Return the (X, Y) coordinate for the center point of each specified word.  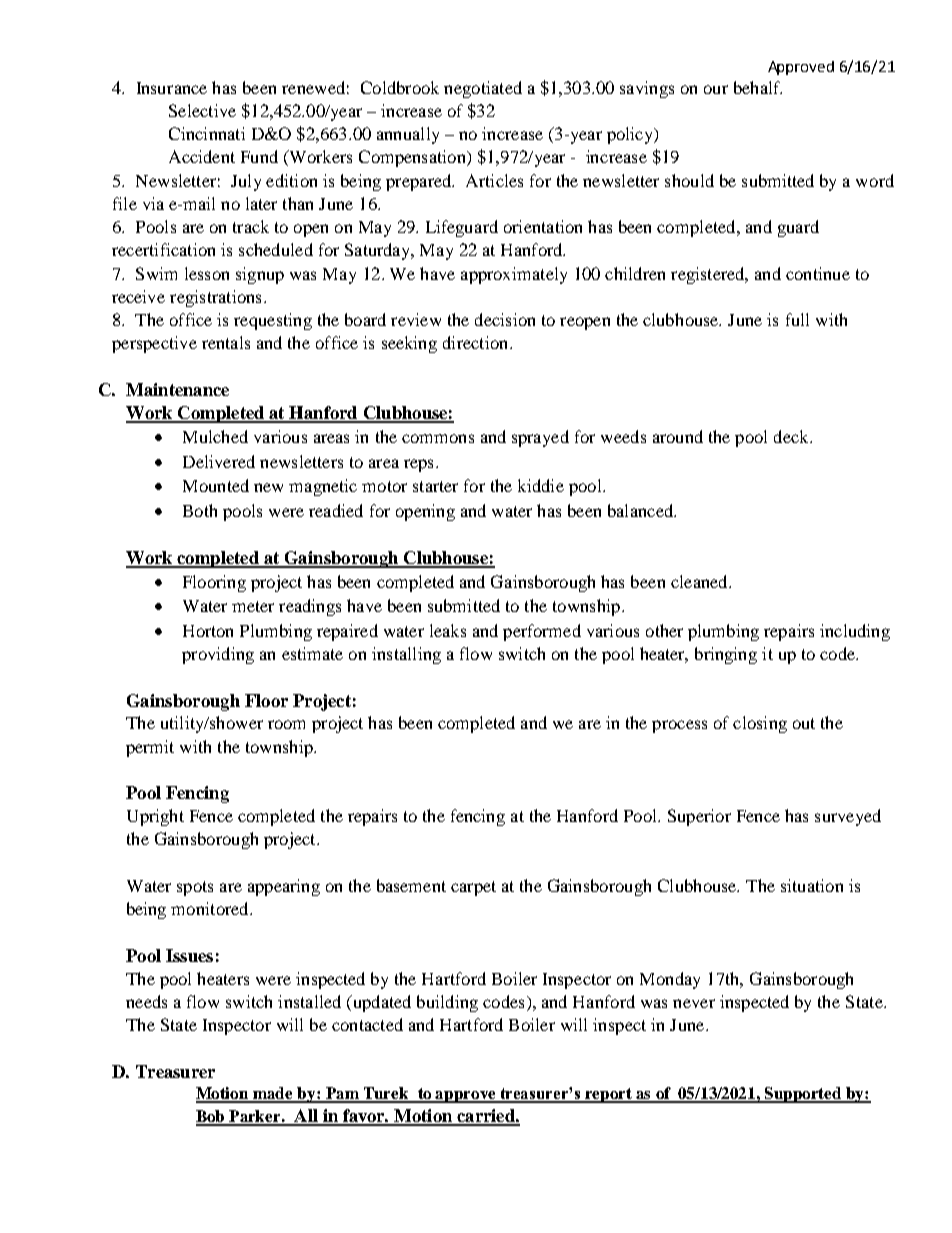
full (797, 319)
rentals (226, 342)
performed (542, 632)
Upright (155, 817)
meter (253, 606)
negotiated (483, 89)
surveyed (848, 817)
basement (411, 885)
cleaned (700, 581)
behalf (758, 87)
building (447, 1003)
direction (477, 342)
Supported (803, 1095)
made (273, 1094)
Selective (202, 110)
